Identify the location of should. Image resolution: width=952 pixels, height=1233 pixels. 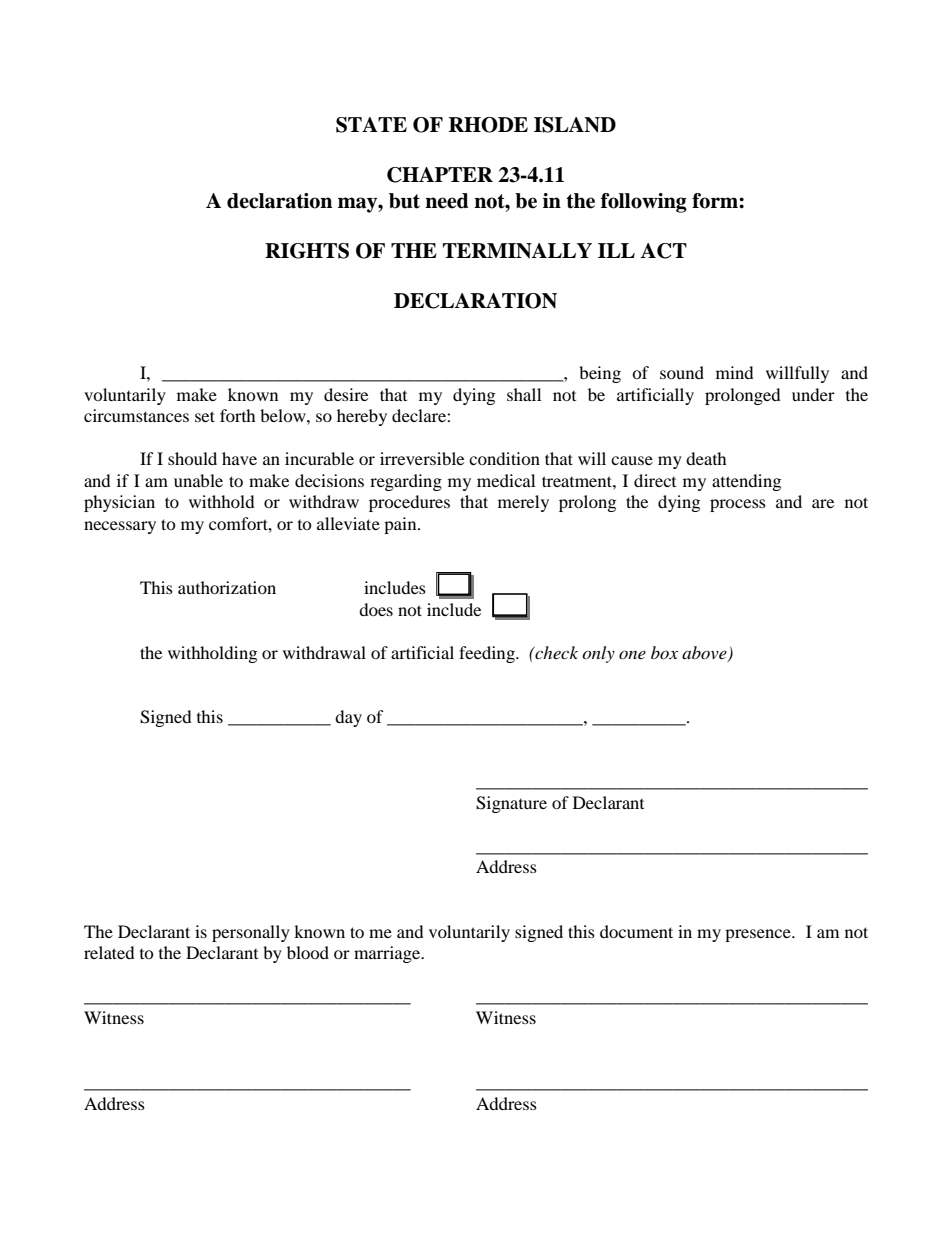
(192, 458).
